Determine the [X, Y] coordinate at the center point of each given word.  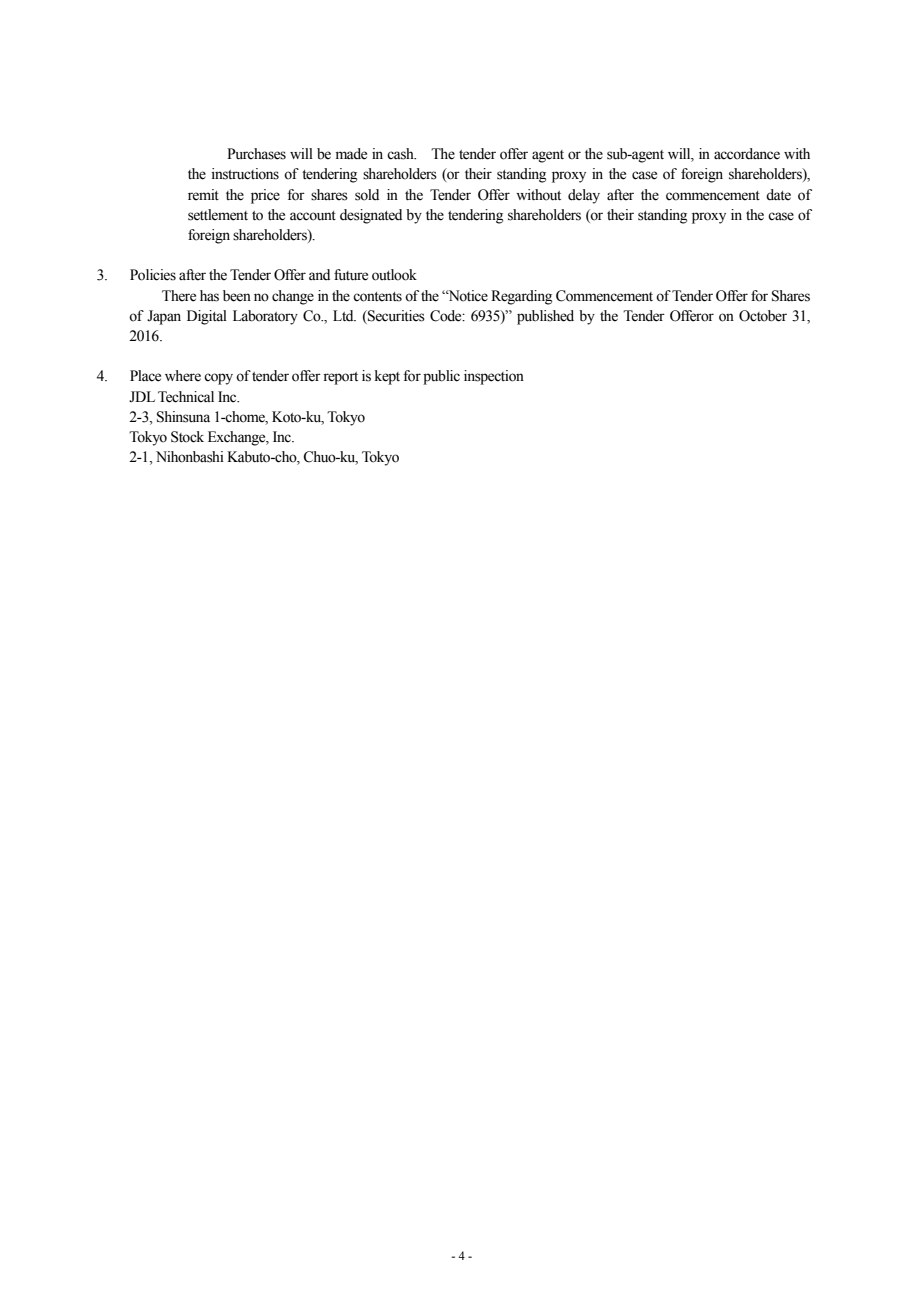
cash [401, 154]
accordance [747, 154]
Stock [187, 437]
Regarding [521, 297]
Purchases [256, 154]
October [763, 316]
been [237, 296]
